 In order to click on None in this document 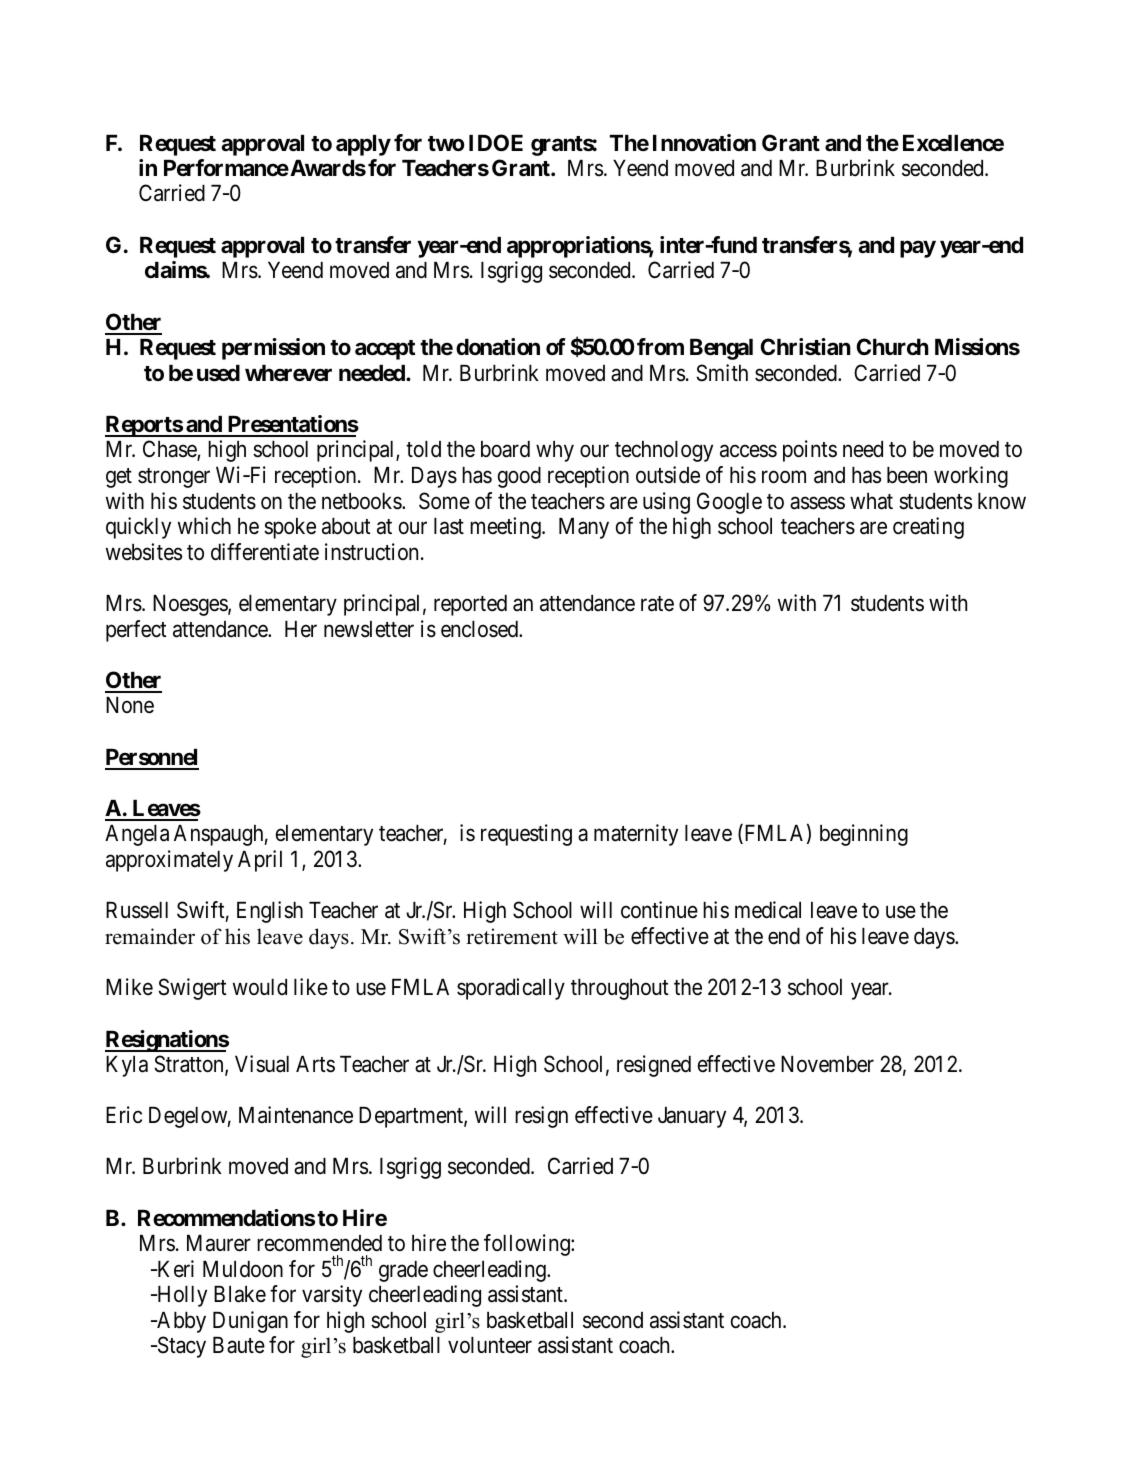, I will do `click(130, 705)`.
